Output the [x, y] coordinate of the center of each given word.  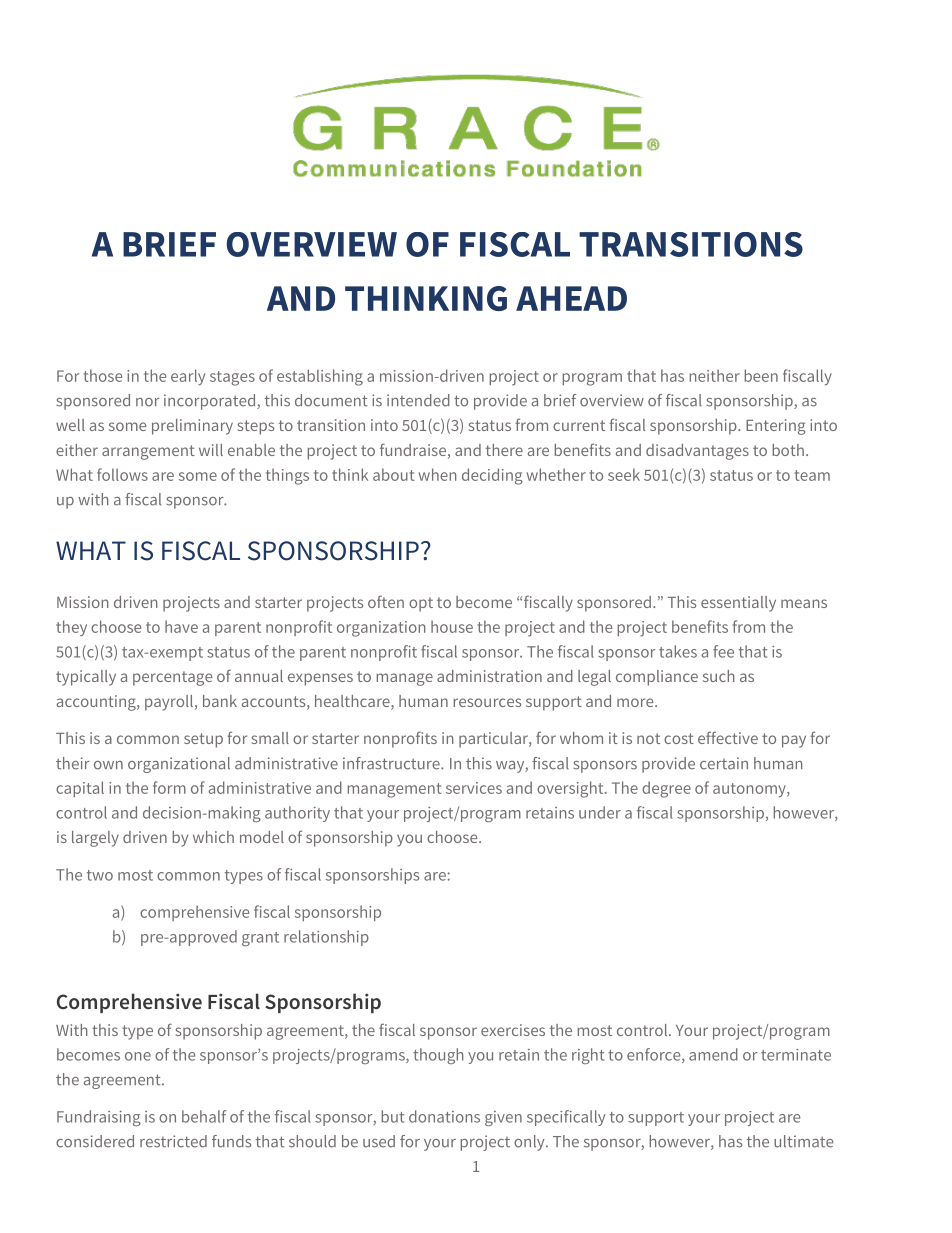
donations [444, 1116]
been [761, 375]
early [188, 377]
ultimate [803, 1141]
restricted [173, 1141]
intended [418, 400]
